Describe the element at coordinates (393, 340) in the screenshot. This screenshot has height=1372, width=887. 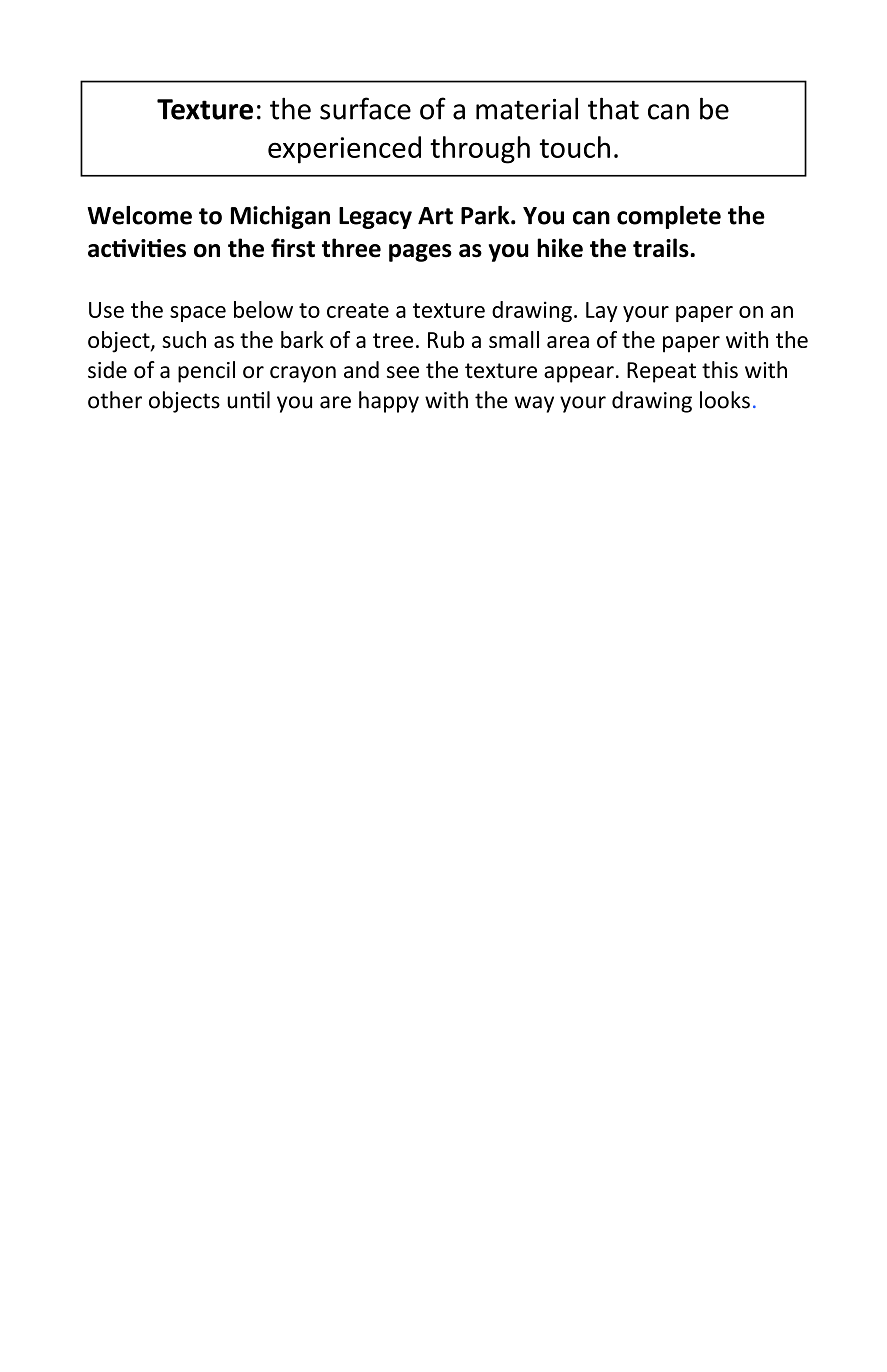
I see `tree` at that location.
